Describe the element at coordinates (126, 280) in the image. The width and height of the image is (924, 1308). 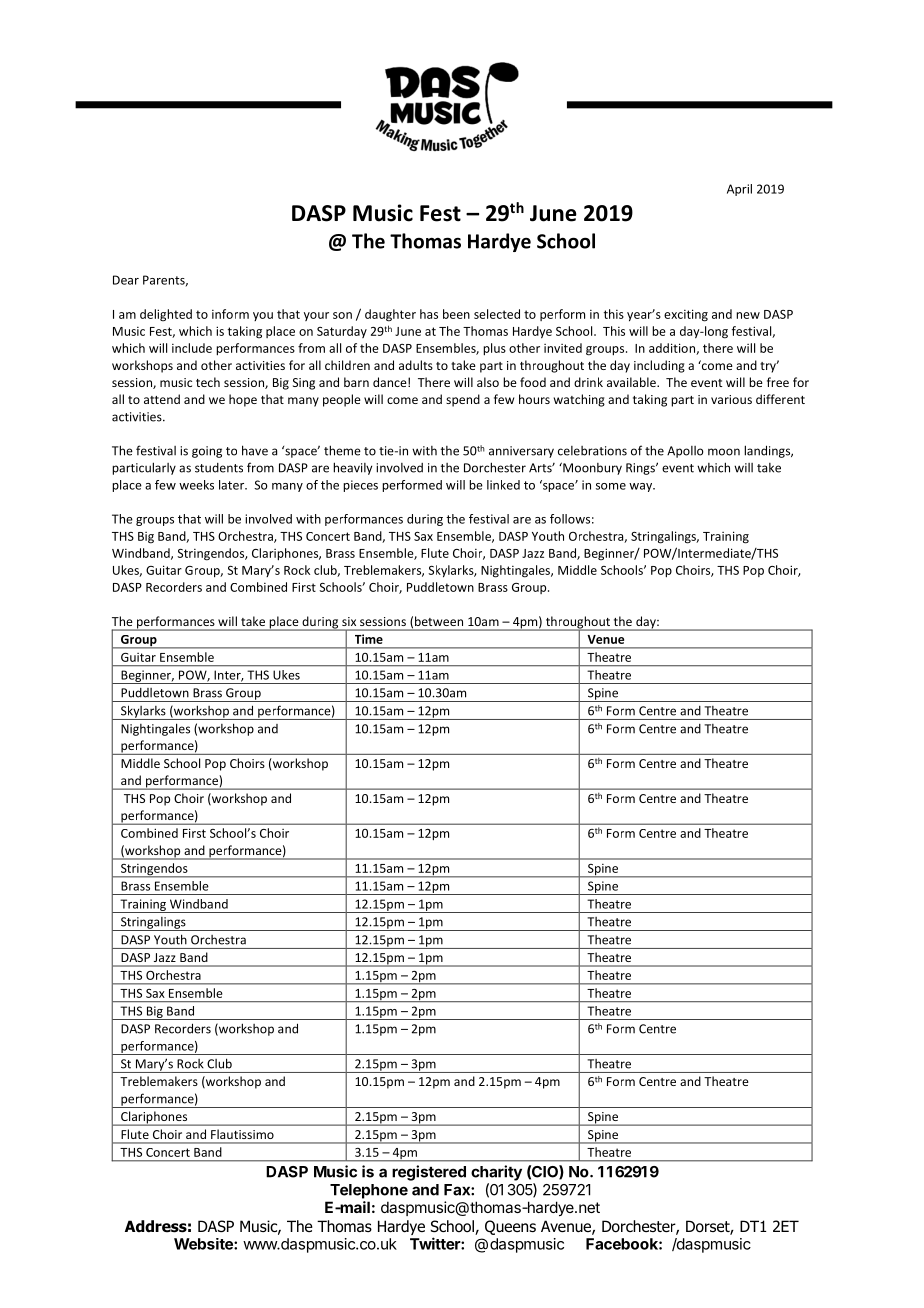
I see `Dear` at that location.
